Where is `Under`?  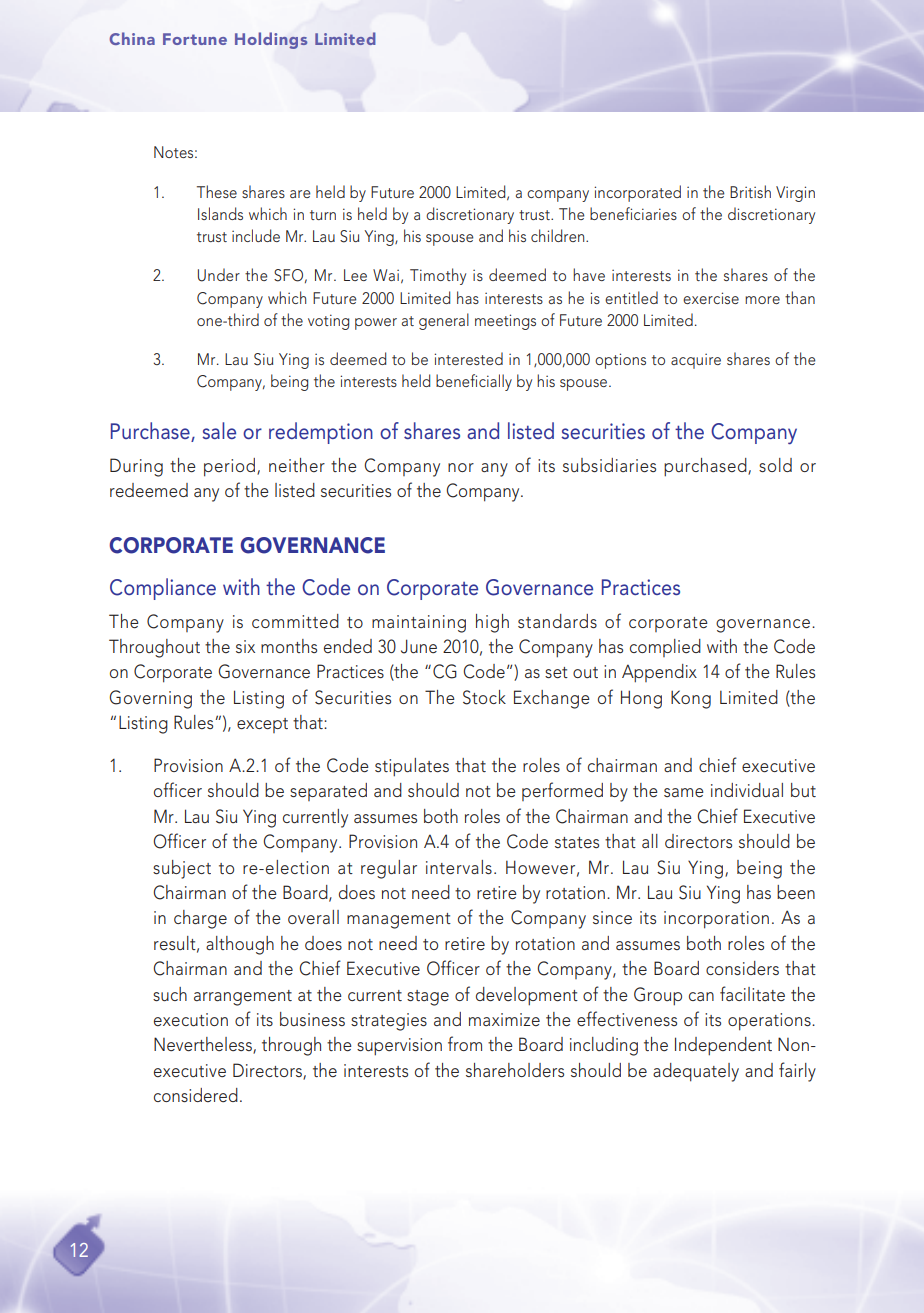 Under is located at coordinates (219, 275).
